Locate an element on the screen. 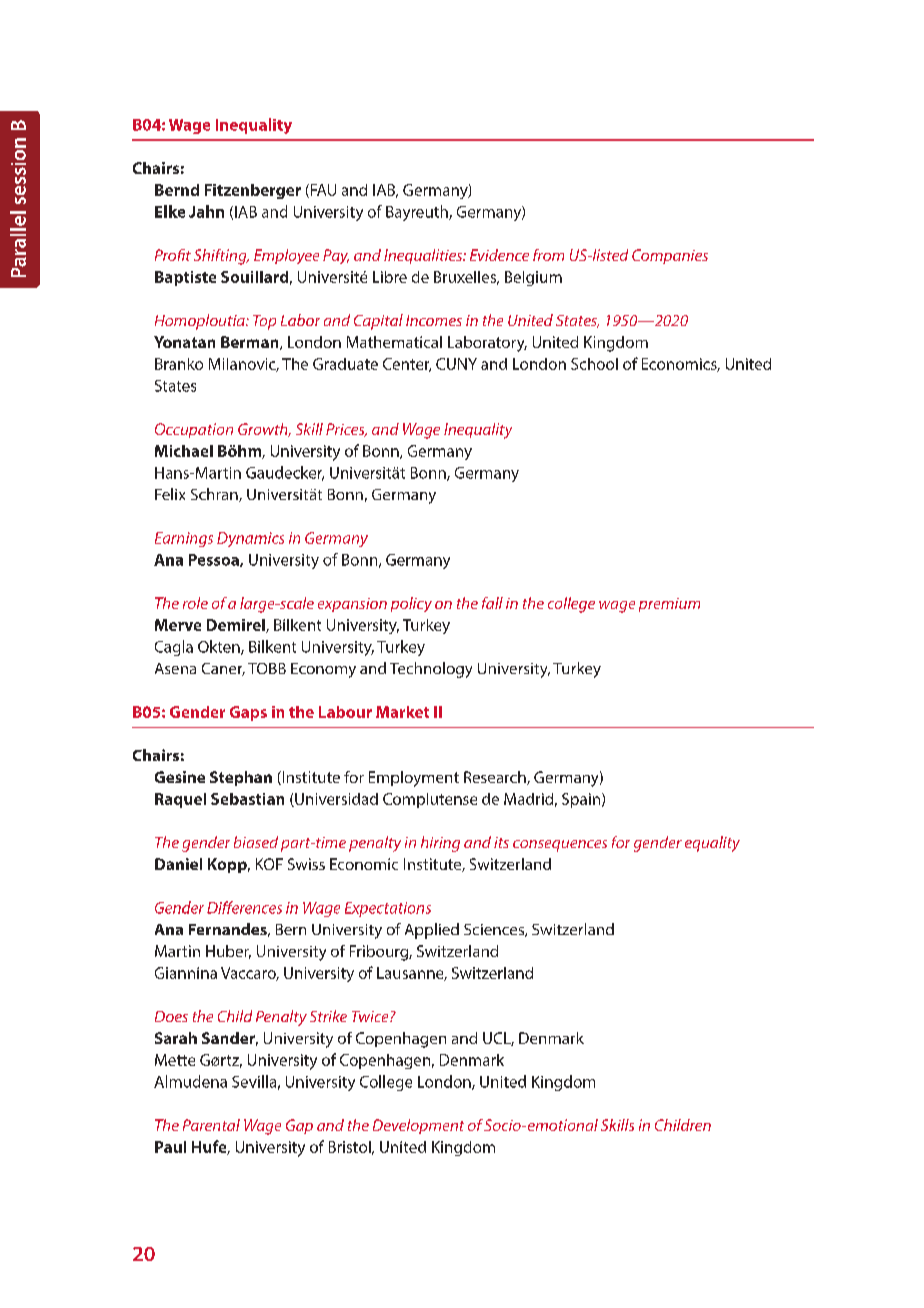 This screenshot has height=1308, width=924. Expectations is located at coordinates (388, 909).
